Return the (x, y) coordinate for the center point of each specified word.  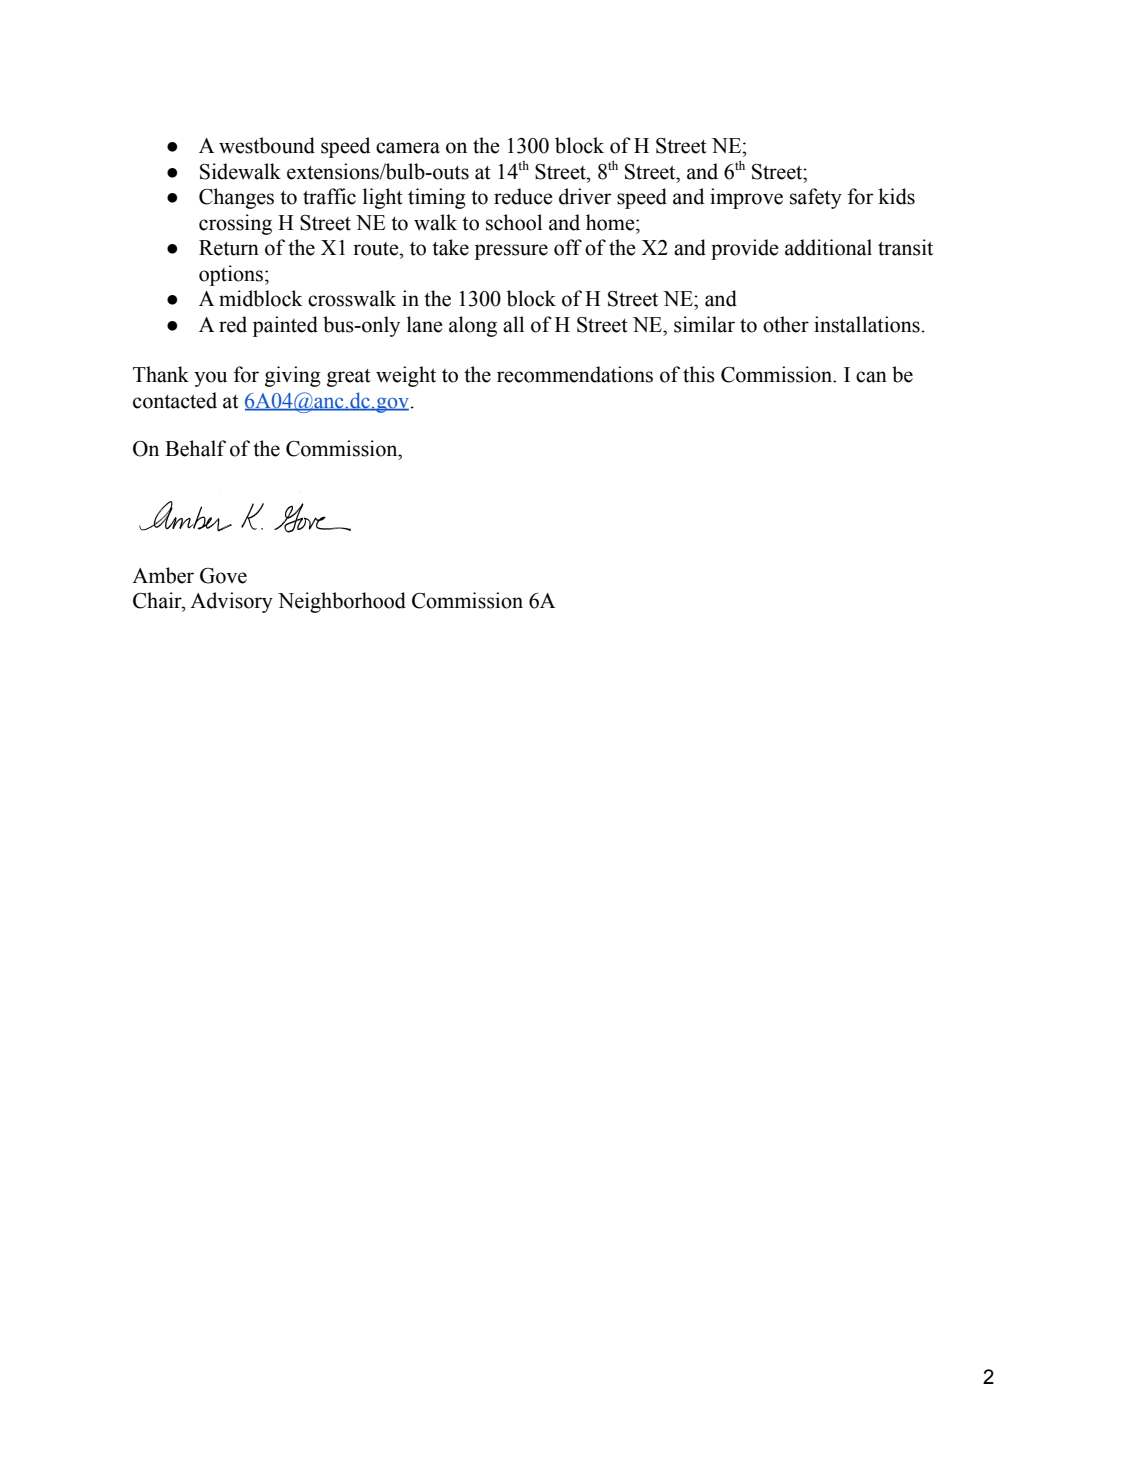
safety (816, 198)
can (871, 377)
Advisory (231, 602)
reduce (523, 196)
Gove (223, 576)
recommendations (575, 374)
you (210, 379)
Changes (236, 198)
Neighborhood (342, 602)
